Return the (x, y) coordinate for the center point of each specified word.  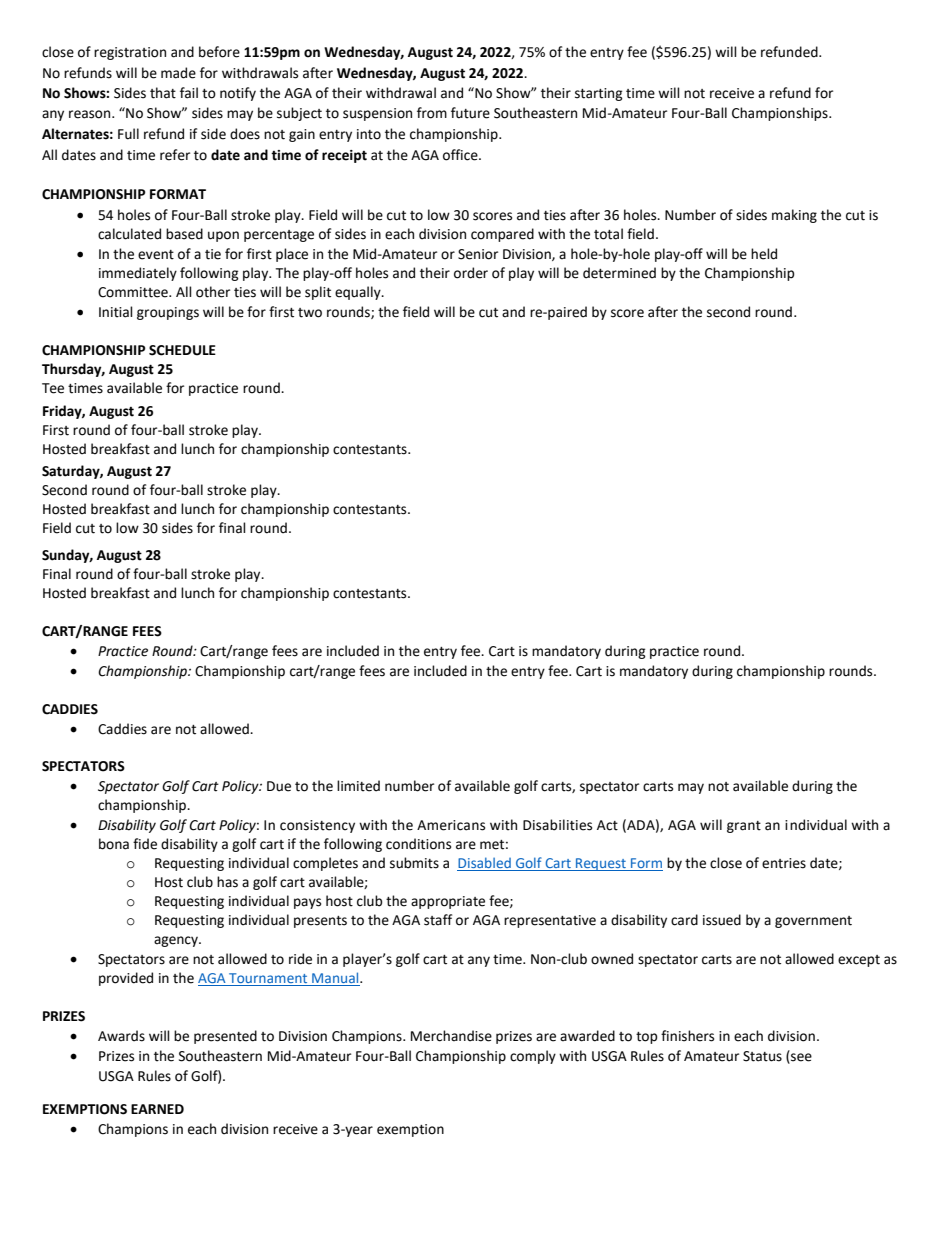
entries (784, 863)
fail (189, 93)
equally (359, 293)
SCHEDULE (182, 350)
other (213, 292)
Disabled (485, 864)
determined (619, 273)
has (227, 882)
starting (599, 94)
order (471, 273)
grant (744, 827)
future (470, 113)
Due (279, 786)
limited (358, 786)
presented (225, 1037)
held (764, 254)
